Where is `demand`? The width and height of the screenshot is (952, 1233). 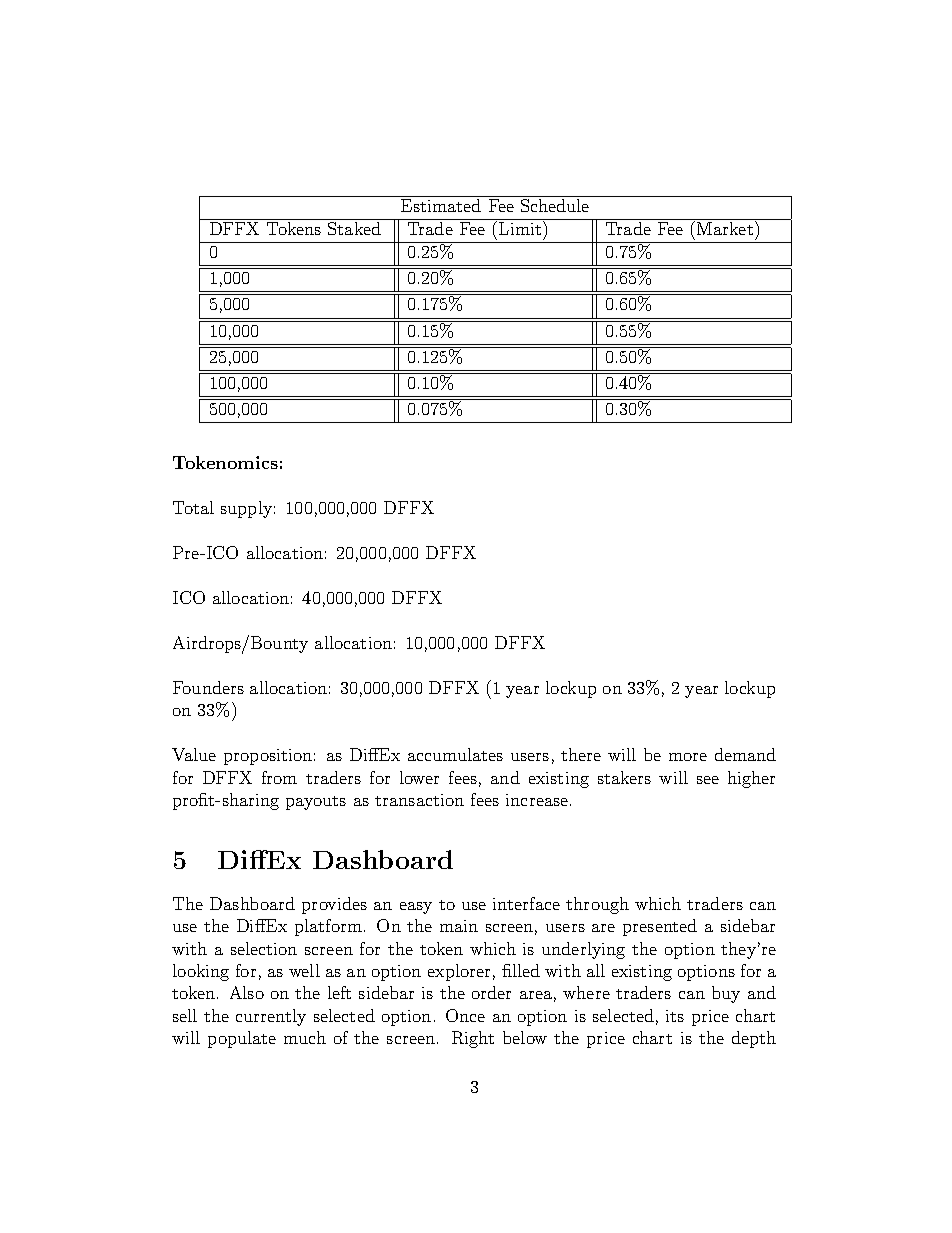
demand is located at coordinates (745, 754).
